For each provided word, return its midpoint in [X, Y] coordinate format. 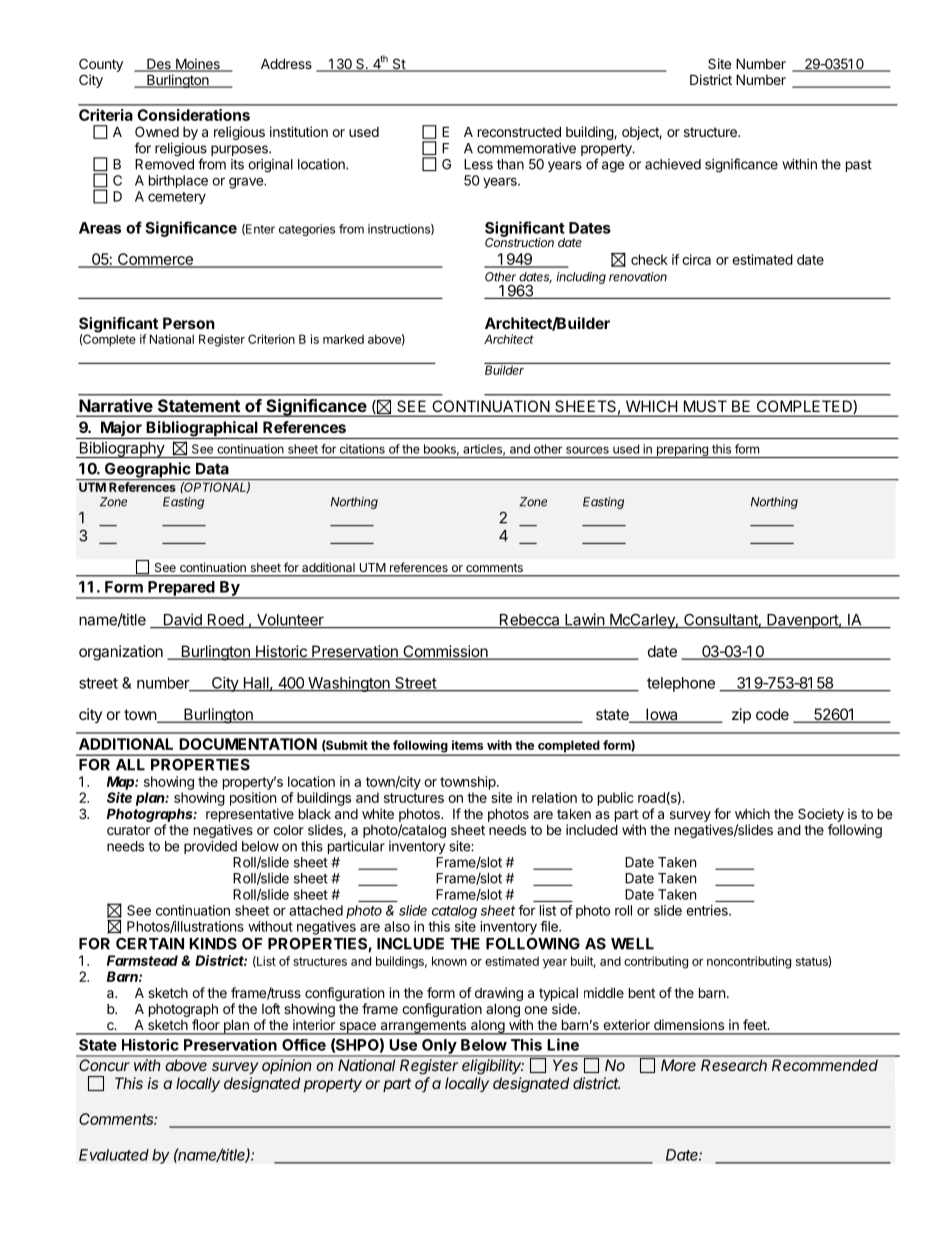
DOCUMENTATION [248, 744]
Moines [198, 65]
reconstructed [519, 131]
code [772, 714]
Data [212, 469]
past [859, 166]
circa [696, 259]
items [467, 745]
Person [189, 323]
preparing [682, 451]
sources [587, 450]
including [581, 278]
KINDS [213, 943]
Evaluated [114, 1155]
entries [708, 910]
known [449, 961]
